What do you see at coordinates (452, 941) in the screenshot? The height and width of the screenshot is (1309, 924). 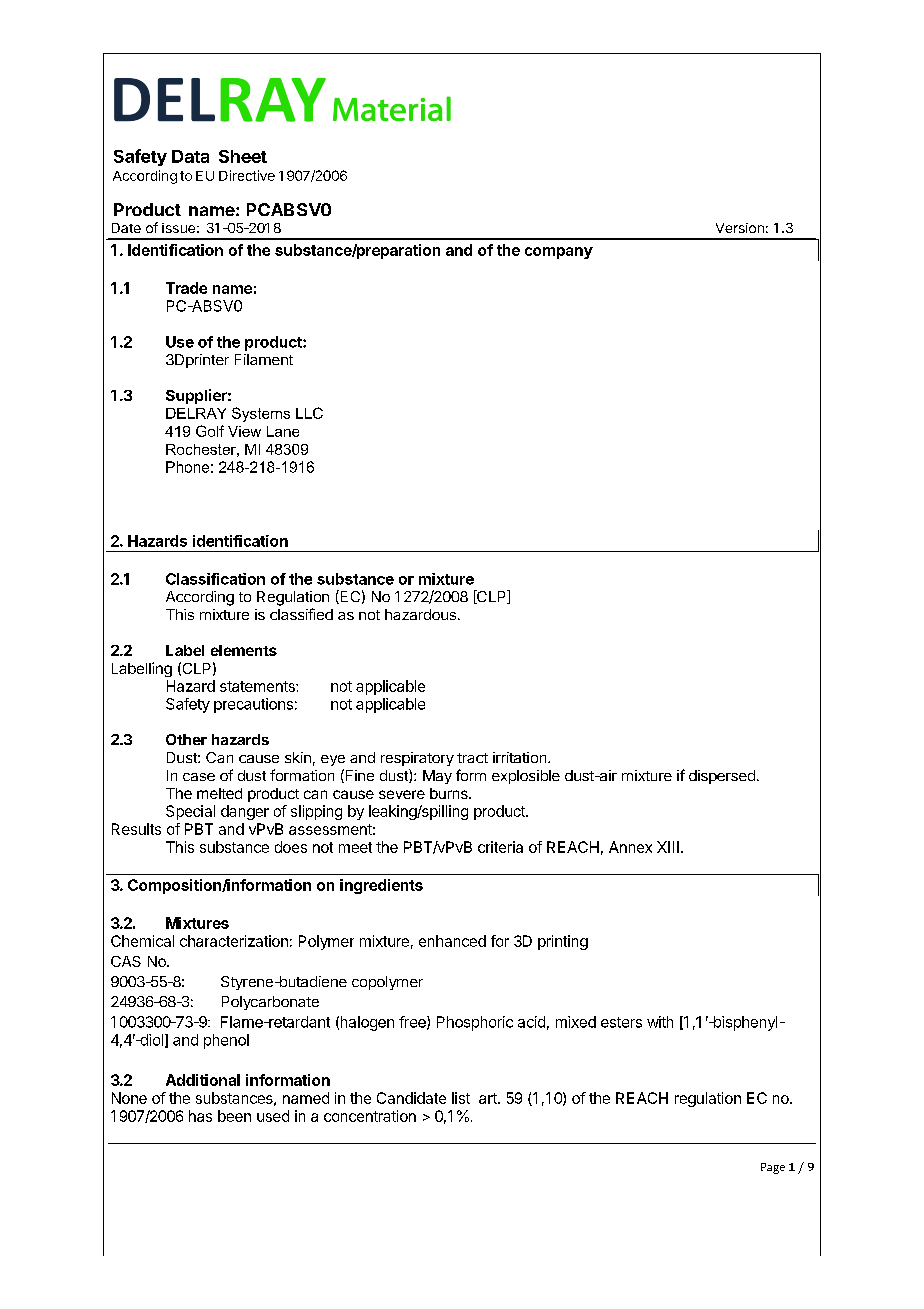 I see `enhanced` at bounding box center [452, 941].
